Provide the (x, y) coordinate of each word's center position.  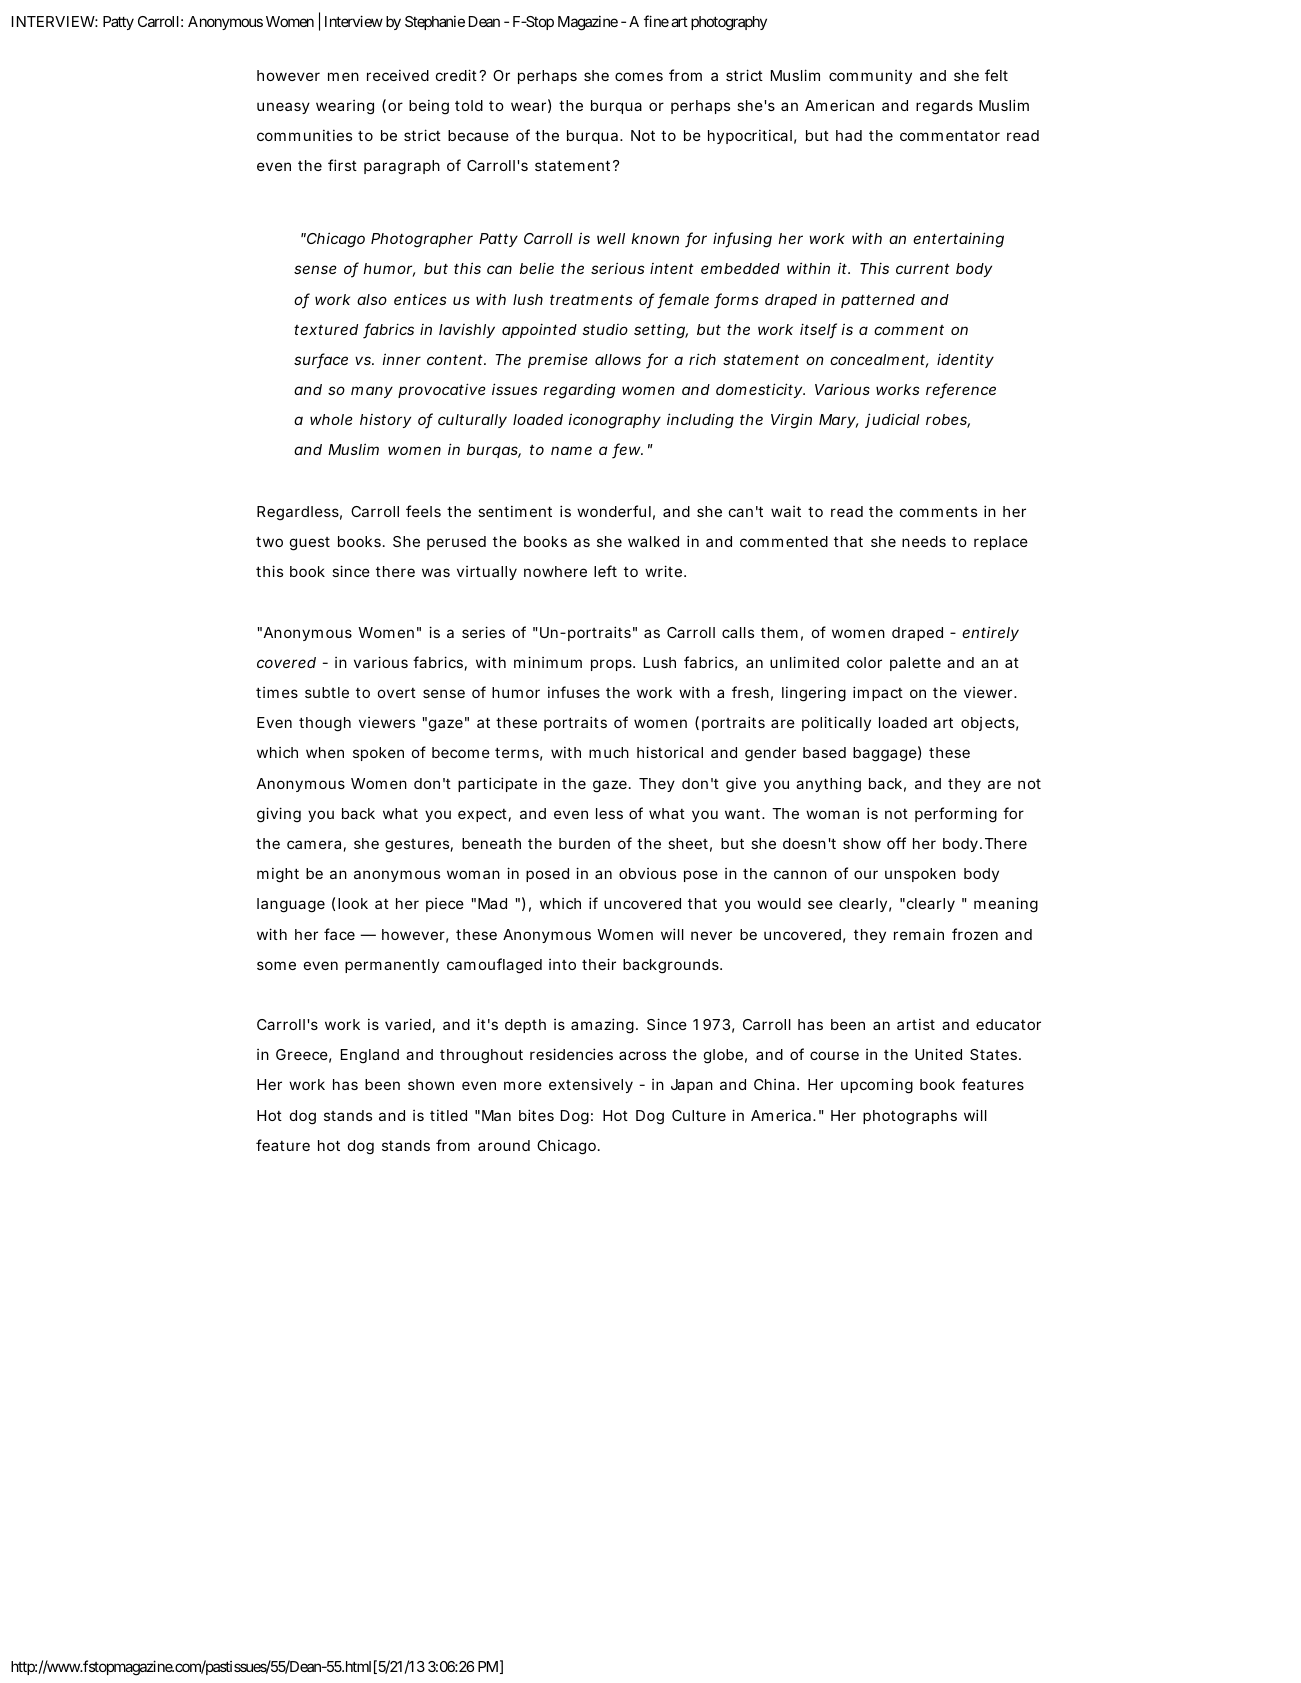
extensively (591, 1085)
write (663, 571)
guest (310, 544)
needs (924, 541)
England (370, 1056)
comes (639, 76)
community (870, 77)
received (398, 75)
